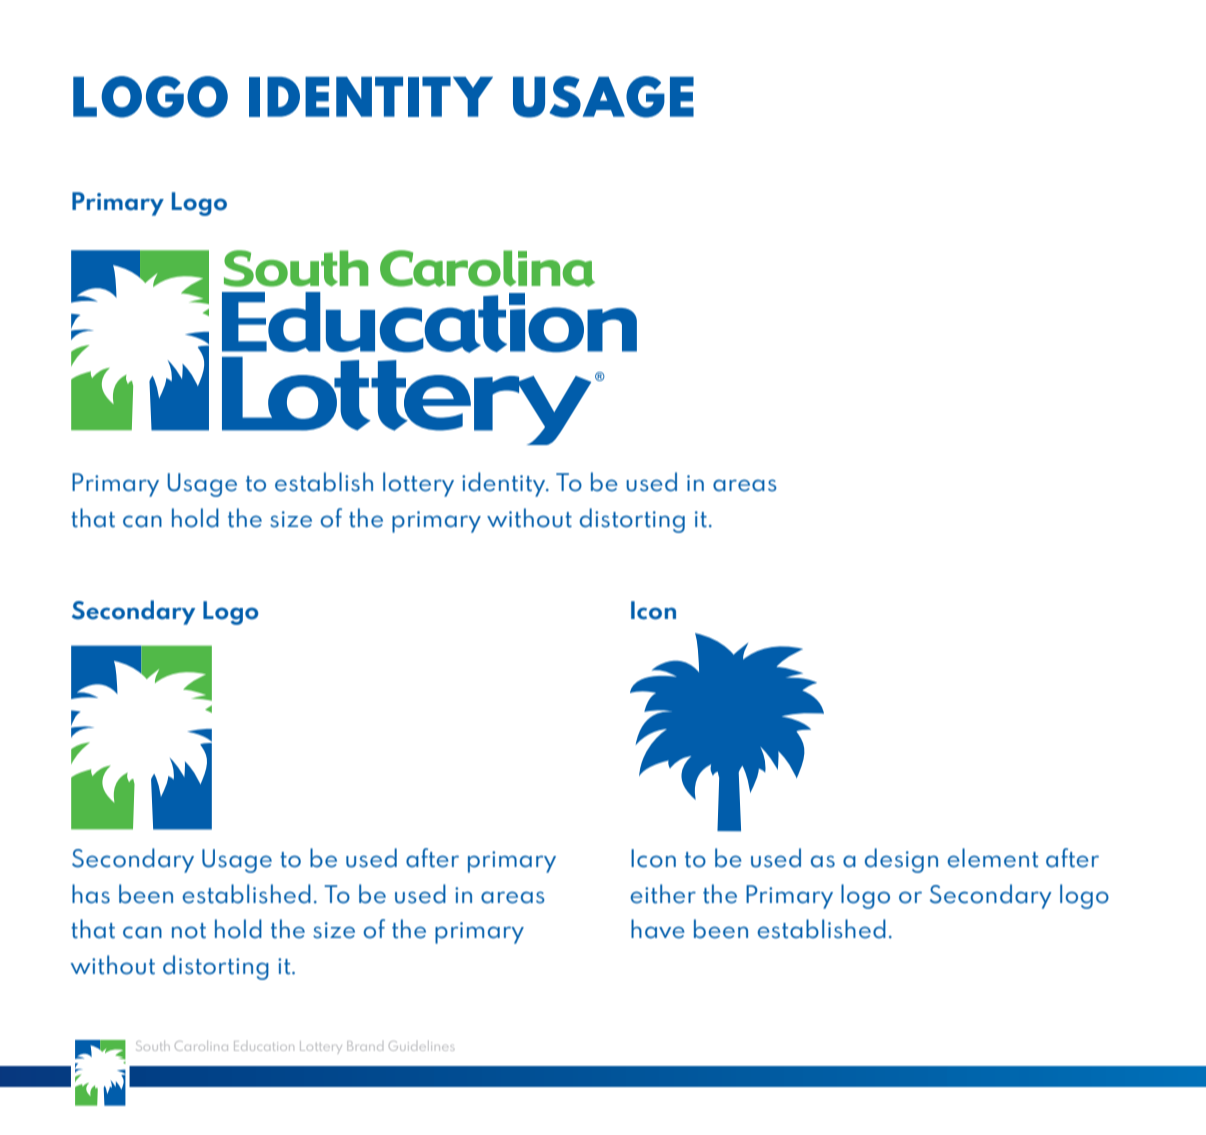 This image has width=1206, height=1135. What do you see at coordinates (91, 894) in the image?
I see `has` at bounding box center [91, 894].
